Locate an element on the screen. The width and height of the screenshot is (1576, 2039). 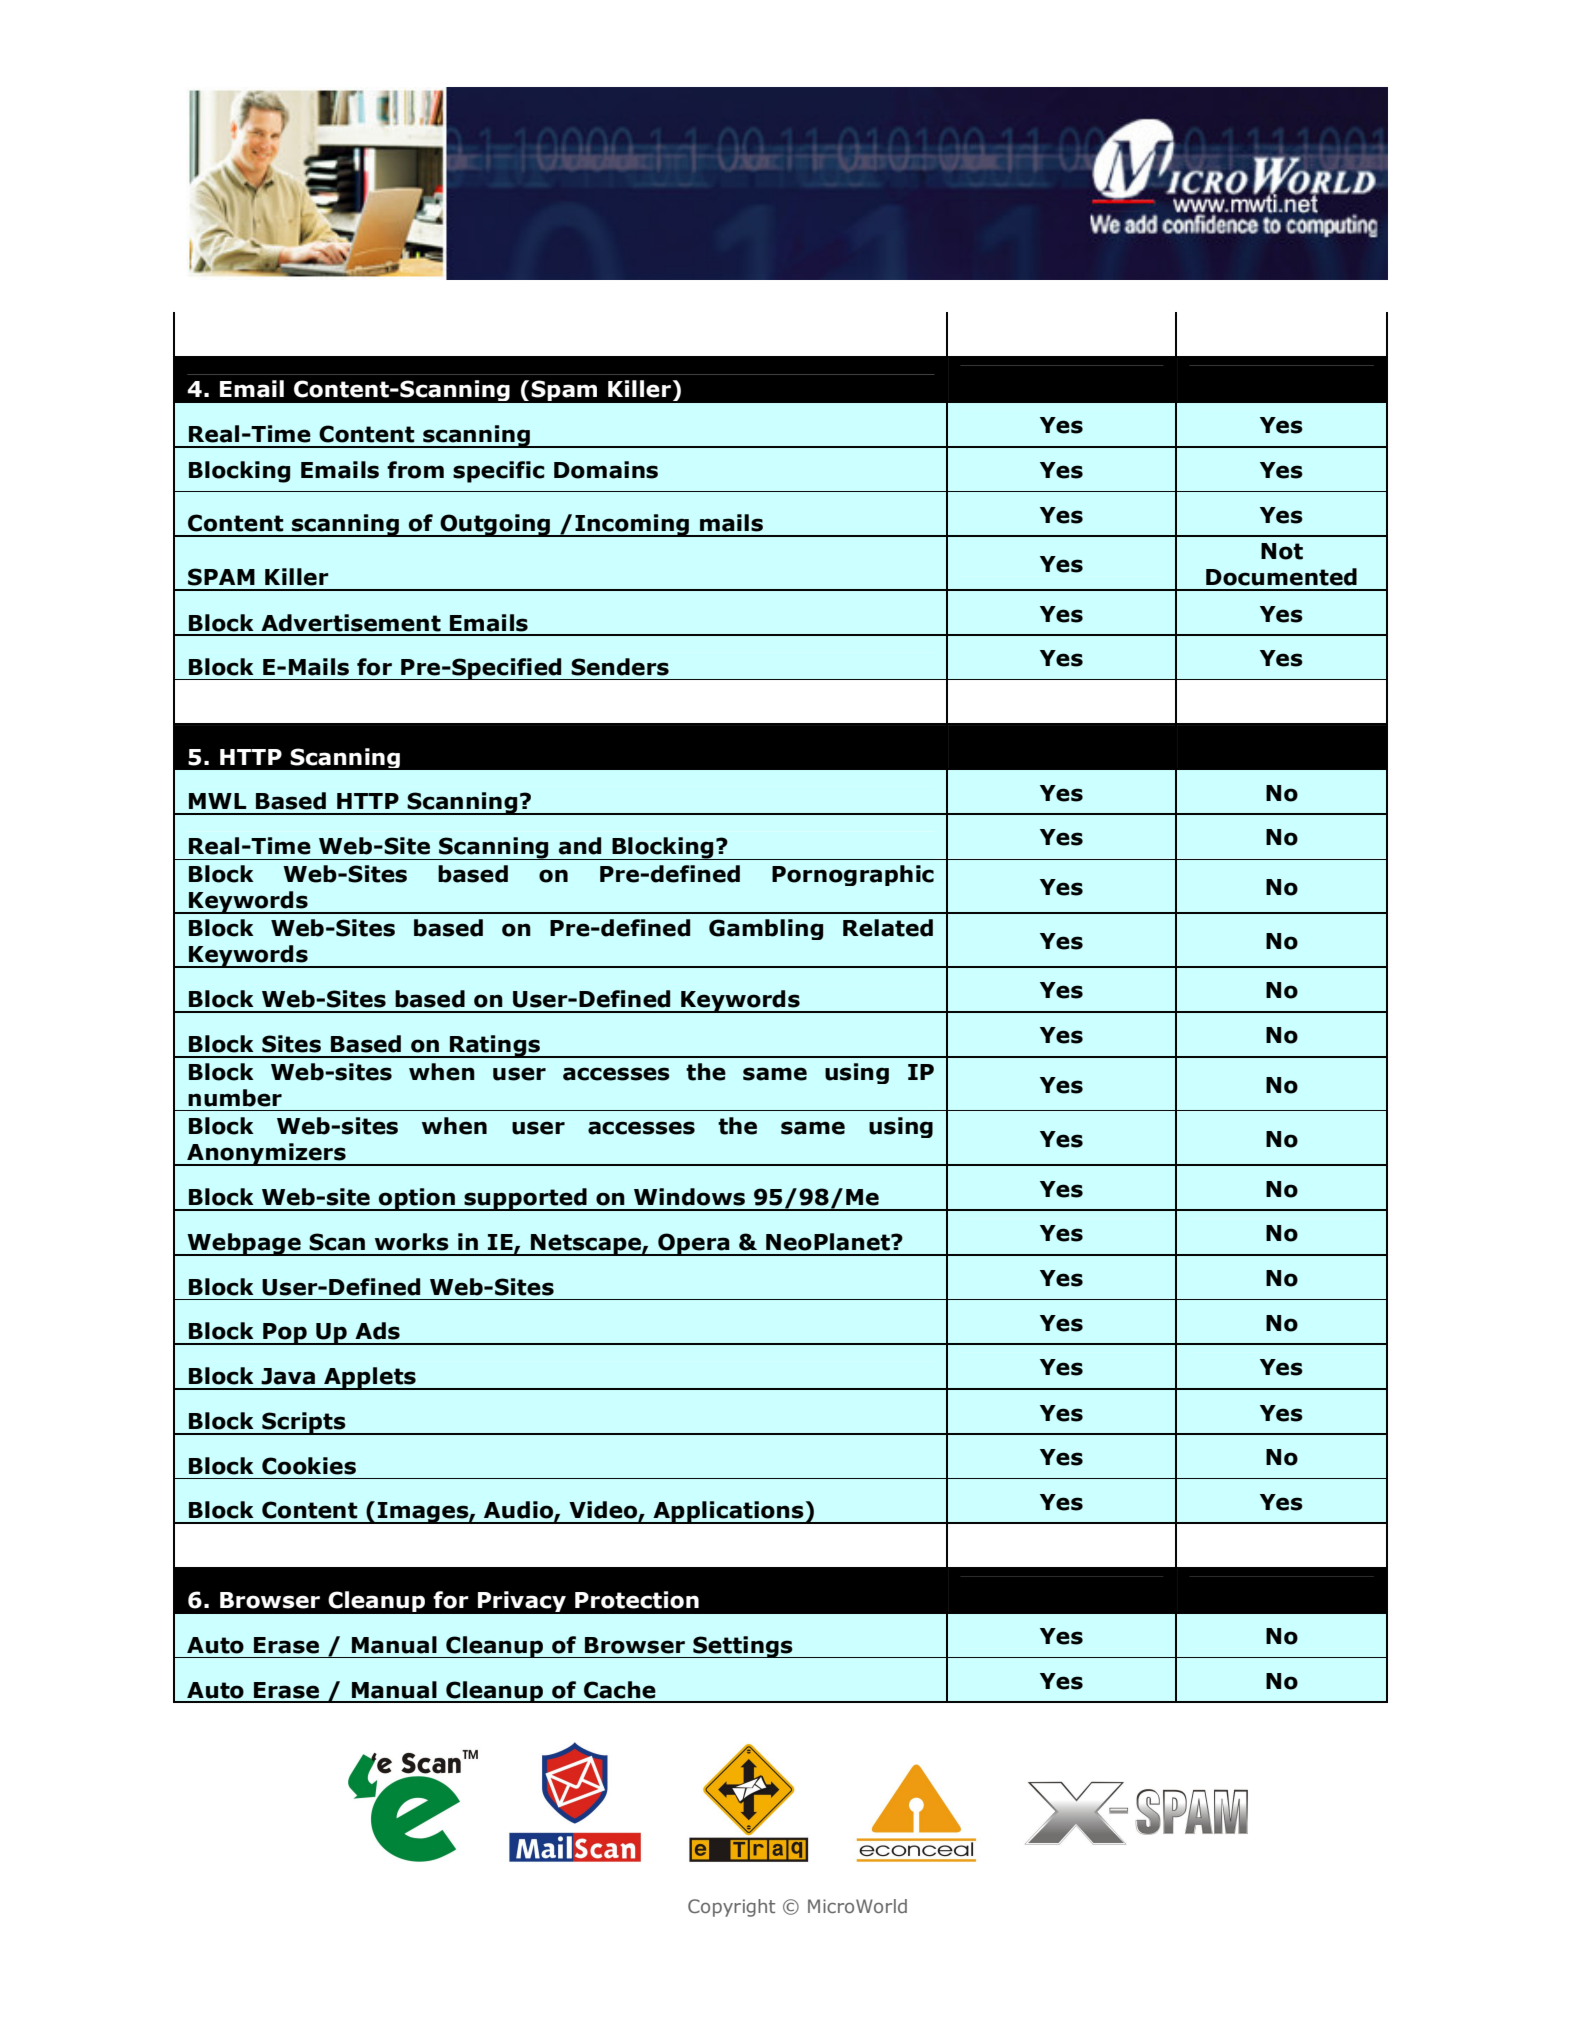
Copyright is located at coordinates (731, 1908).
